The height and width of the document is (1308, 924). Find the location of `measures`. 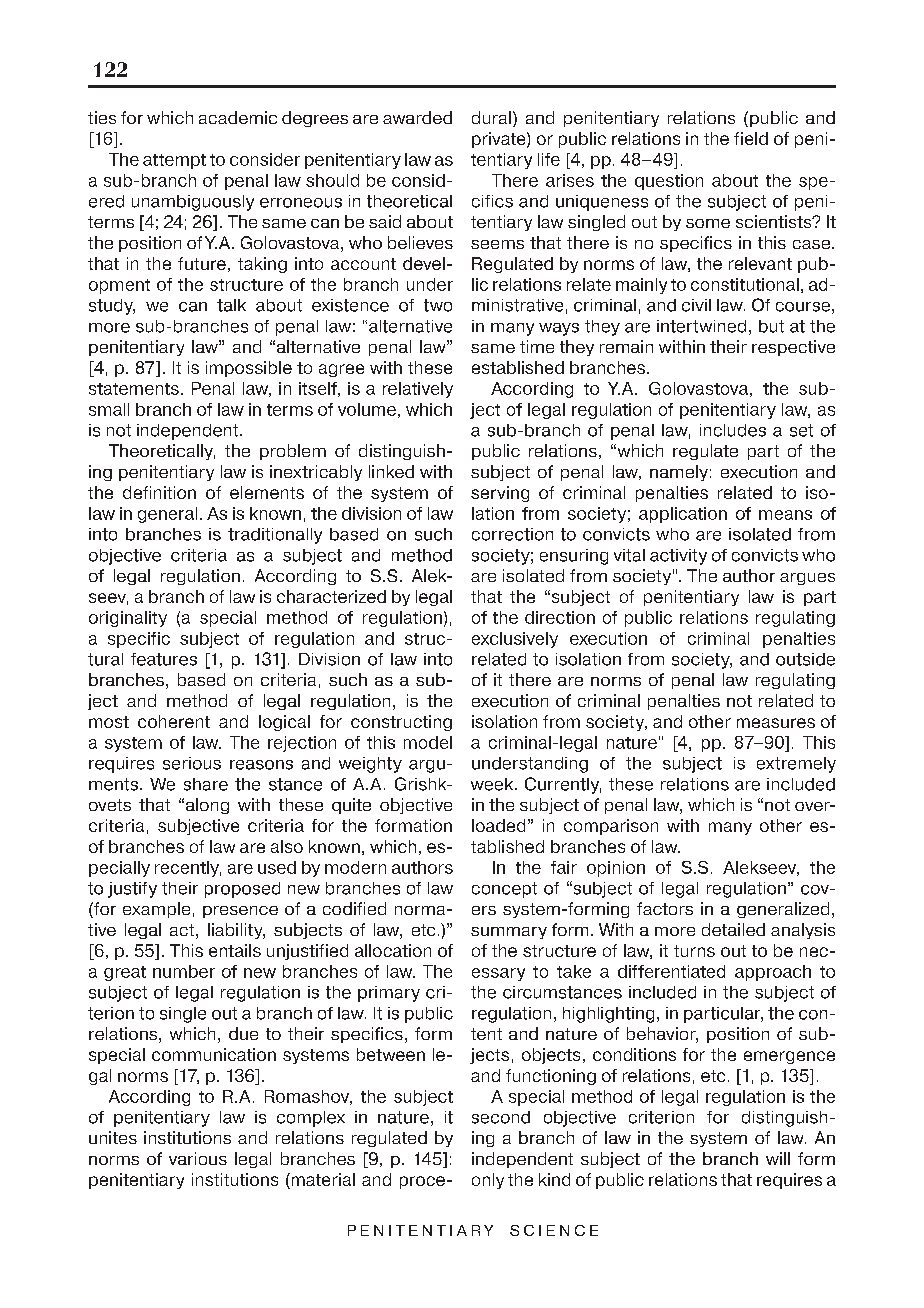

measures is located at coordinates (776, 723).
